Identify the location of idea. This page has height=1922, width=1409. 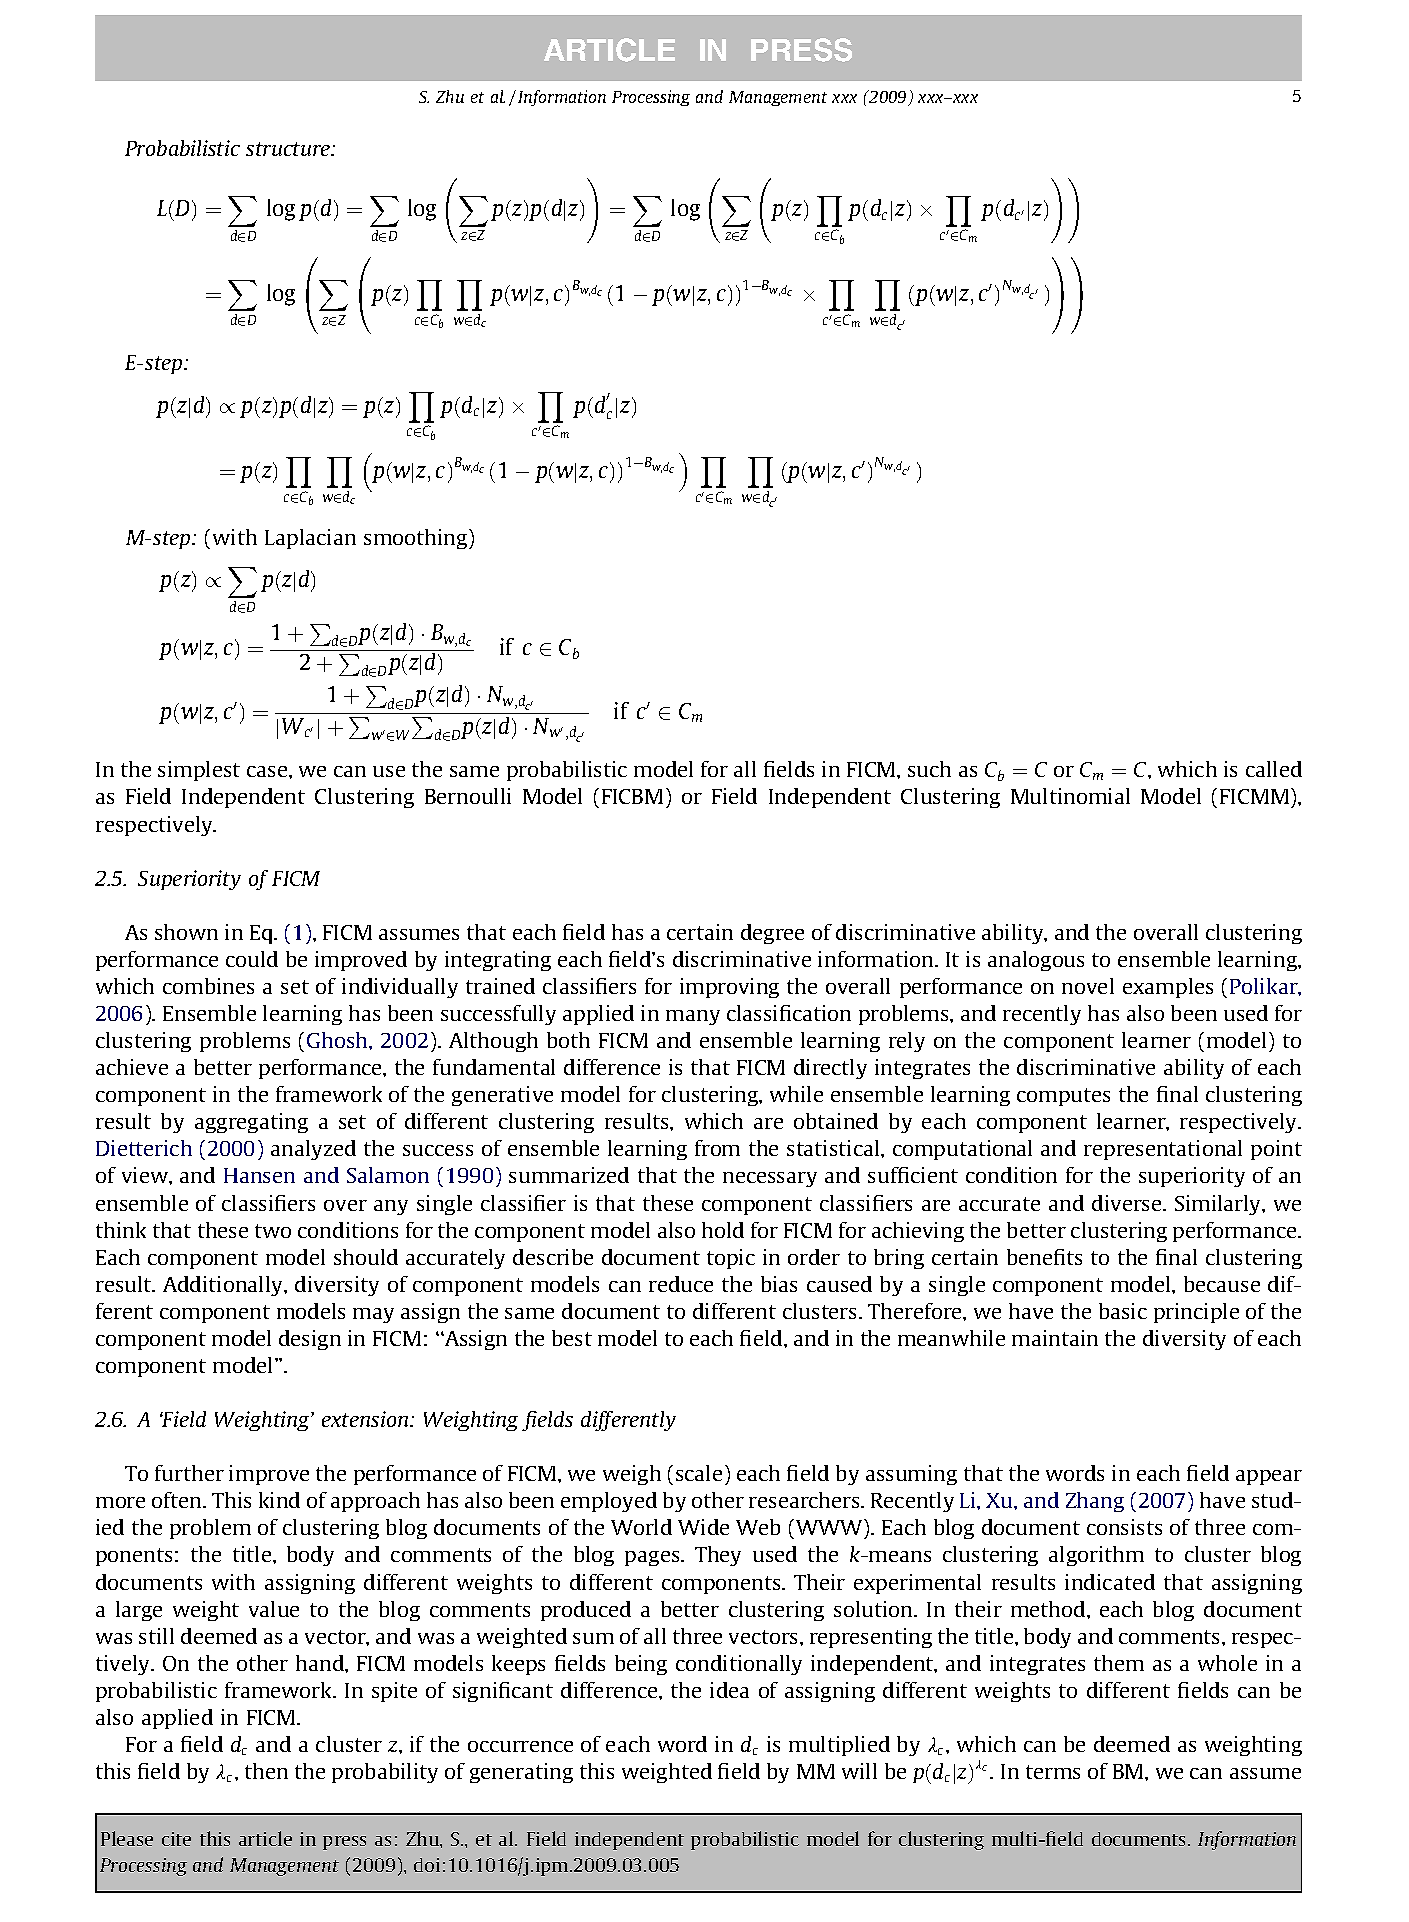
(729, 1690).
